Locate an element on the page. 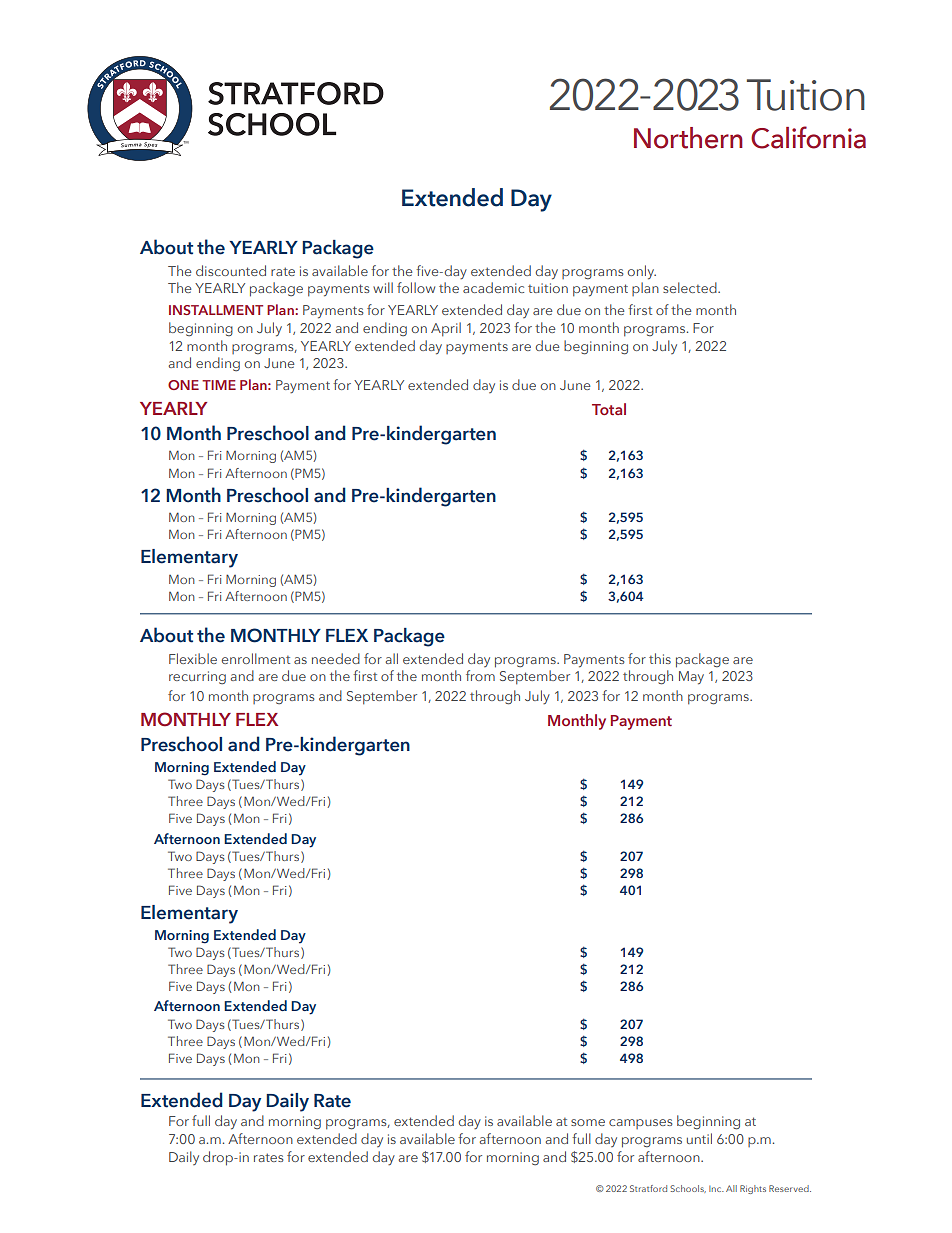 The image size is (952, 1233). May is located at coordinates (691, 678).
